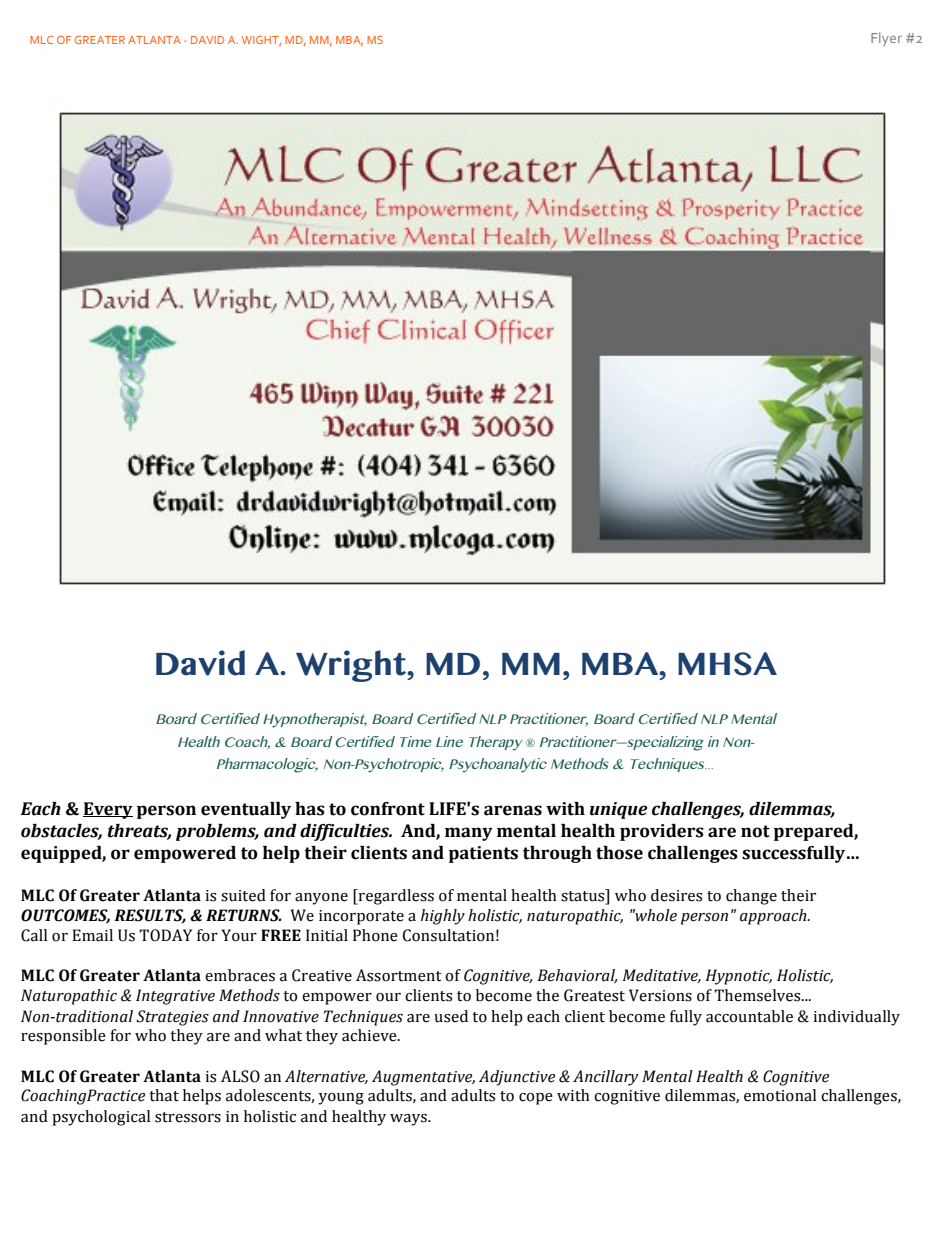 This page has width=952, height=1233. Describe the element at coordinates (246, 810) in the page. I see `eventually` at that location.
